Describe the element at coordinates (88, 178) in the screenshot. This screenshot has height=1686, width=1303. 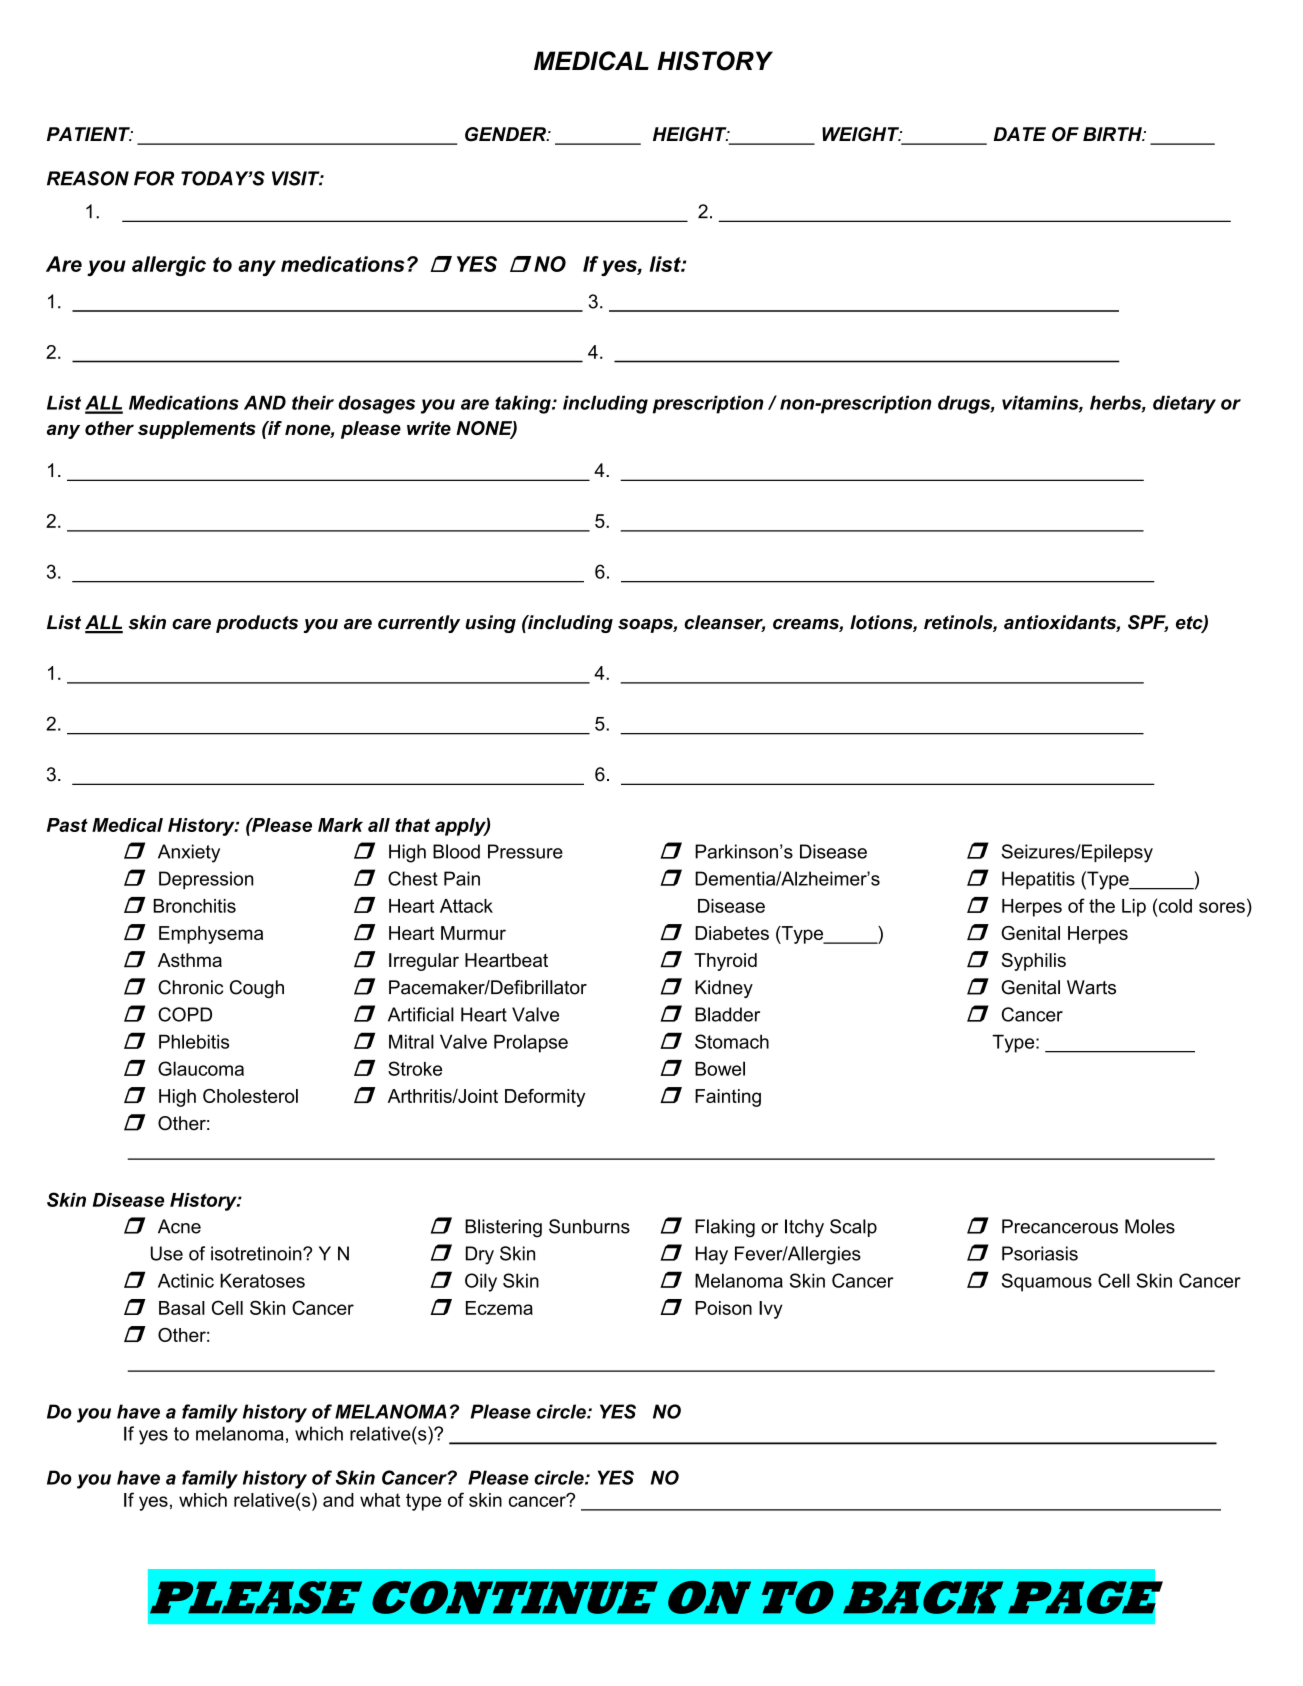
I see `REASON` at that location.
